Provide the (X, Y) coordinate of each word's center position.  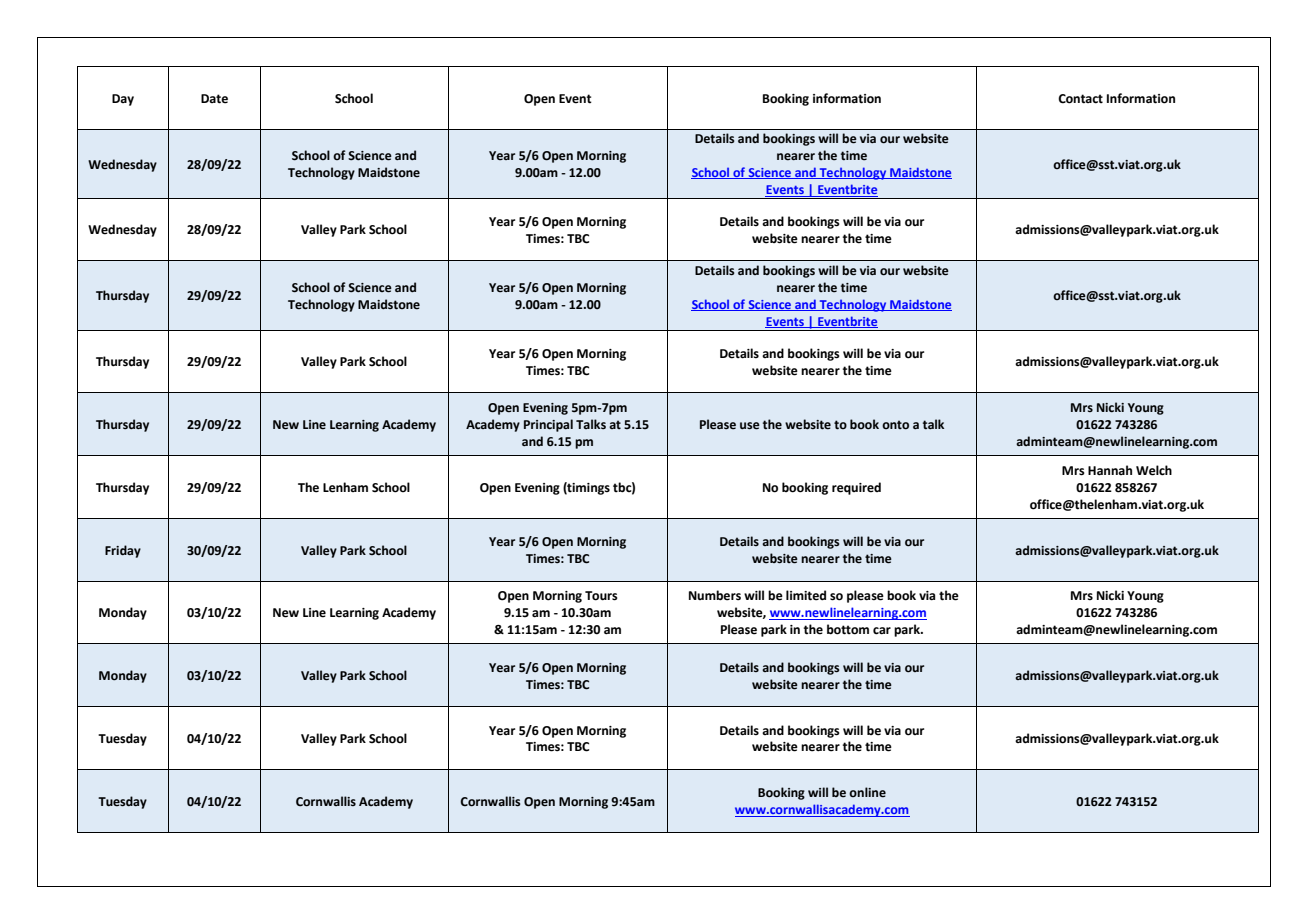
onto (895, 425)
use (750, 426)
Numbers (715, 595)
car (882, 631)
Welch (1154, 470)
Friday (123, 551)
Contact (1080, 99)
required (856, 488)
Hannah (1110, 470)
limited (806, 595)
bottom (848, 629)
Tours (601, 596)
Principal (548, 425)
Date (214, 99)
